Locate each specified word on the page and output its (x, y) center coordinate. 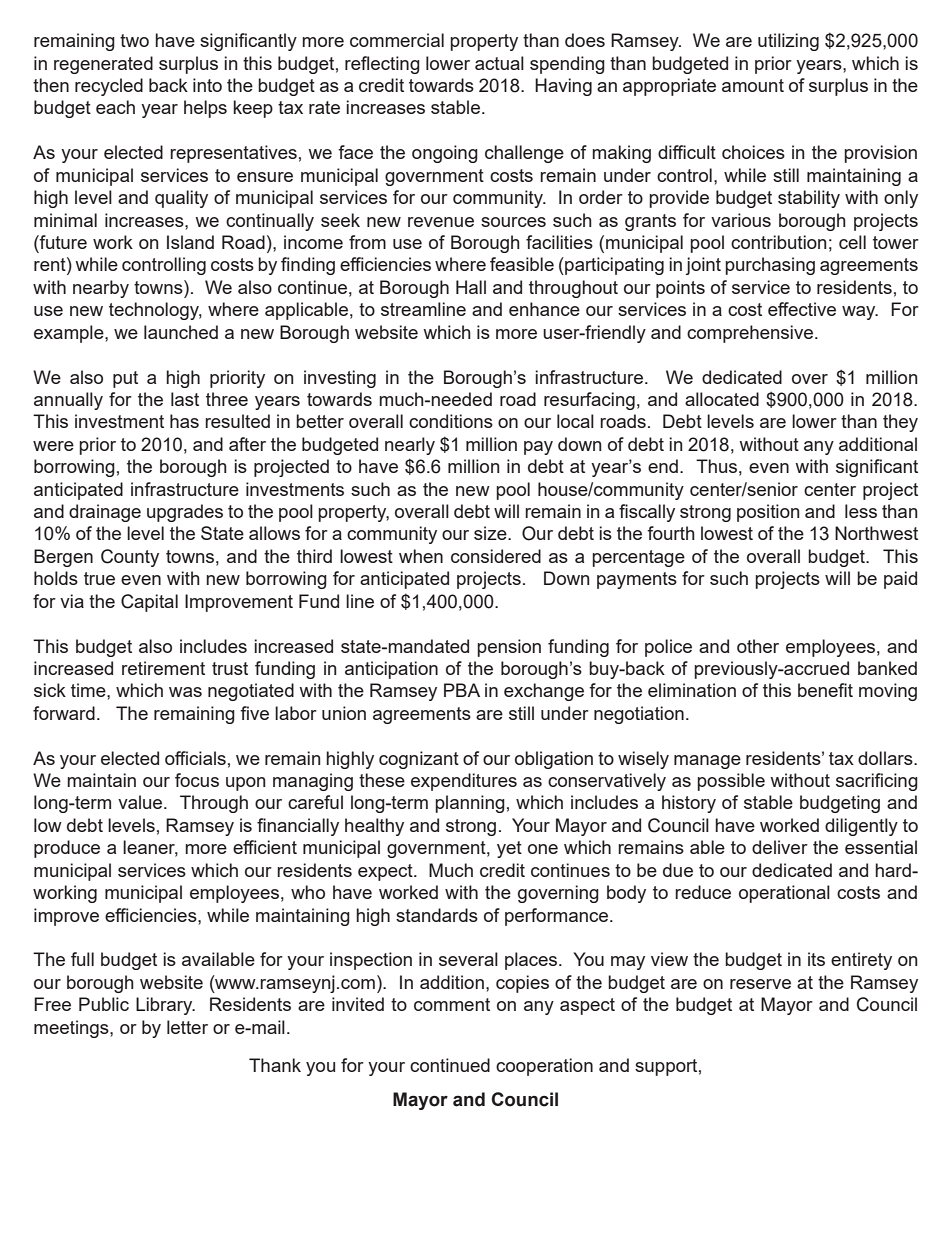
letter (187, 1027)
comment (452, 1004)
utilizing (788, 42)
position (768, 513)
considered (496, 556)
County (130, 558)
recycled (109, 87)
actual (499, 63)
